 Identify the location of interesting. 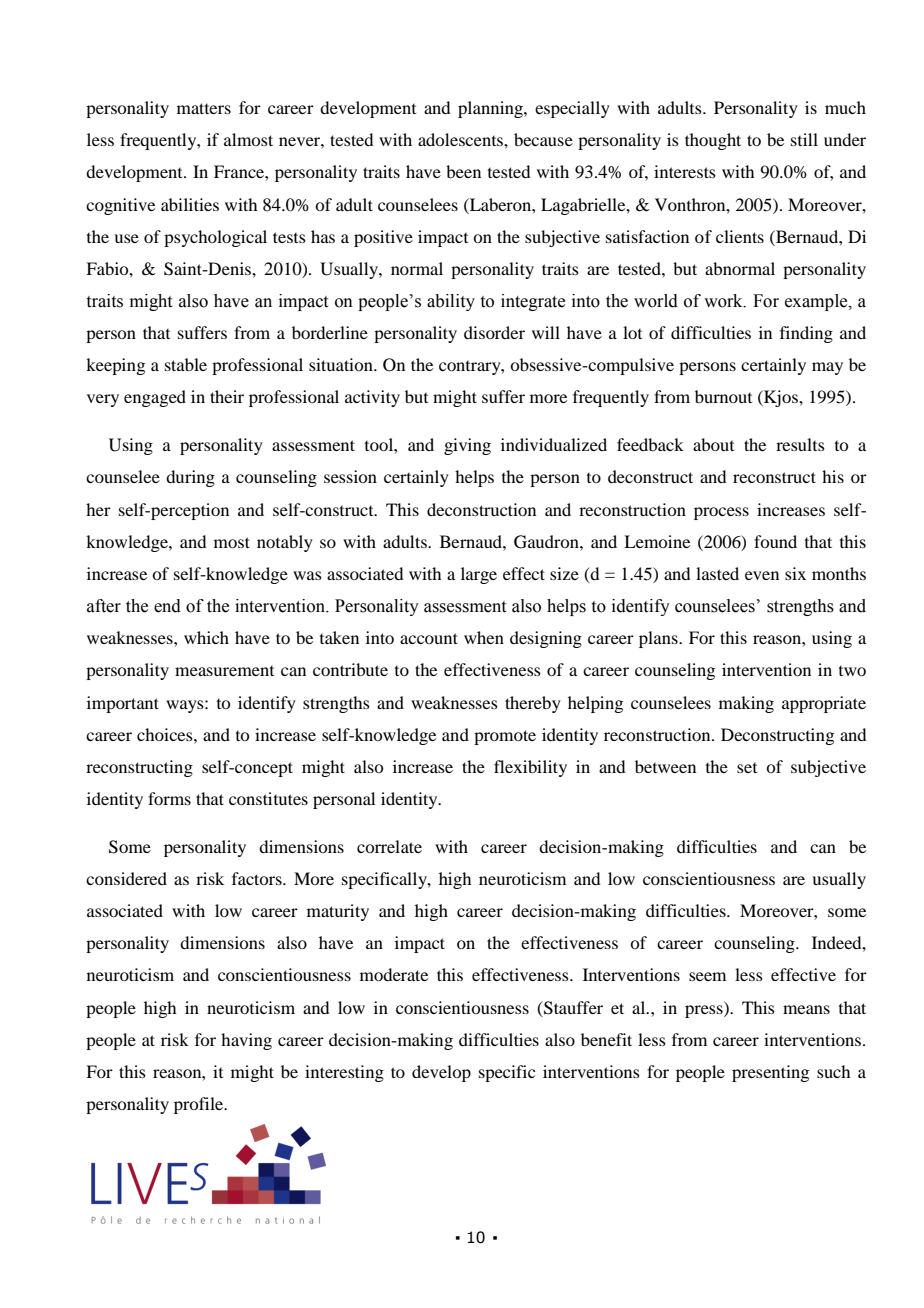
(344, 1073).
